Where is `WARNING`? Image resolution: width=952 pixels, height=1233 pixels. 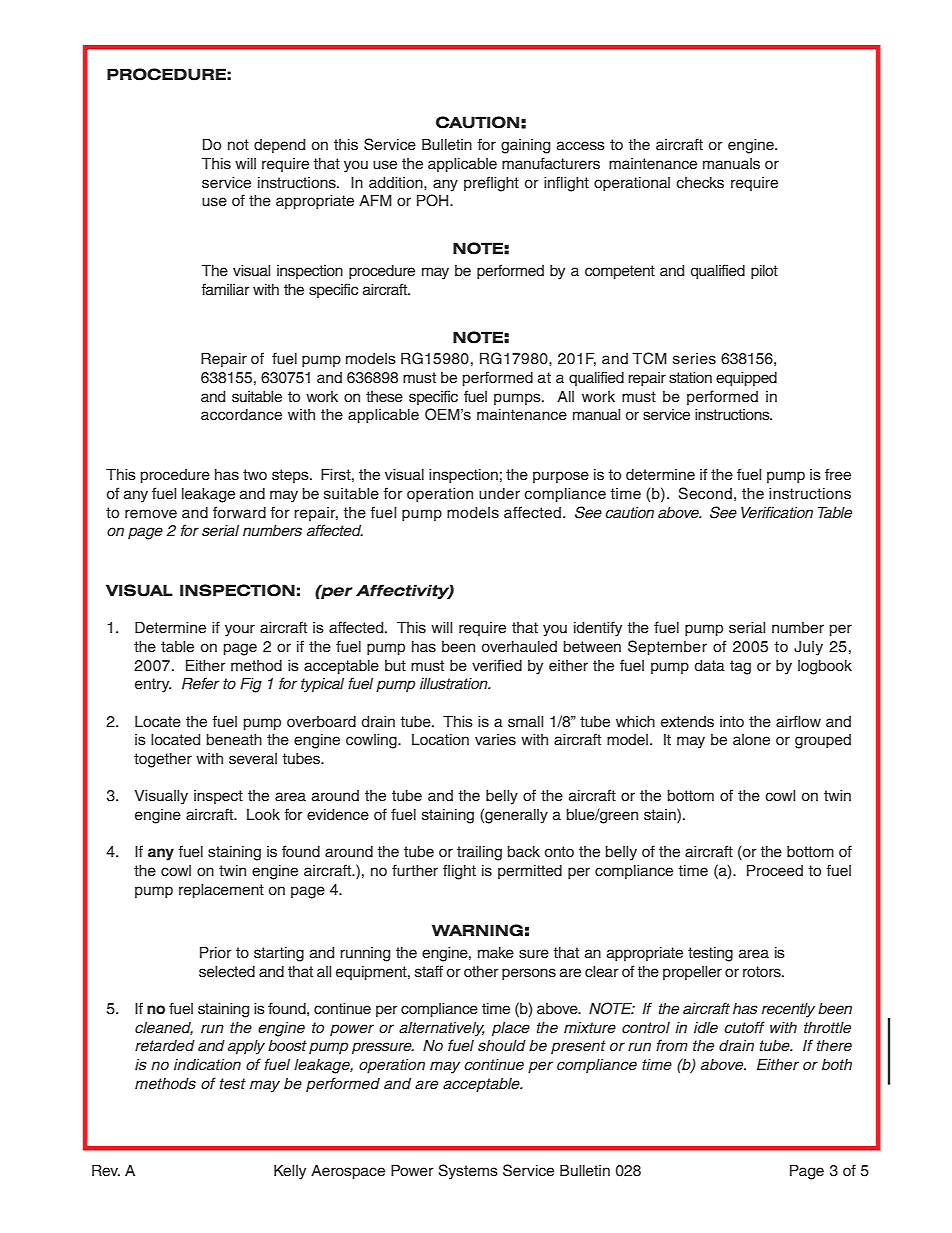
WARNING is located at coordinates (477, 930).
